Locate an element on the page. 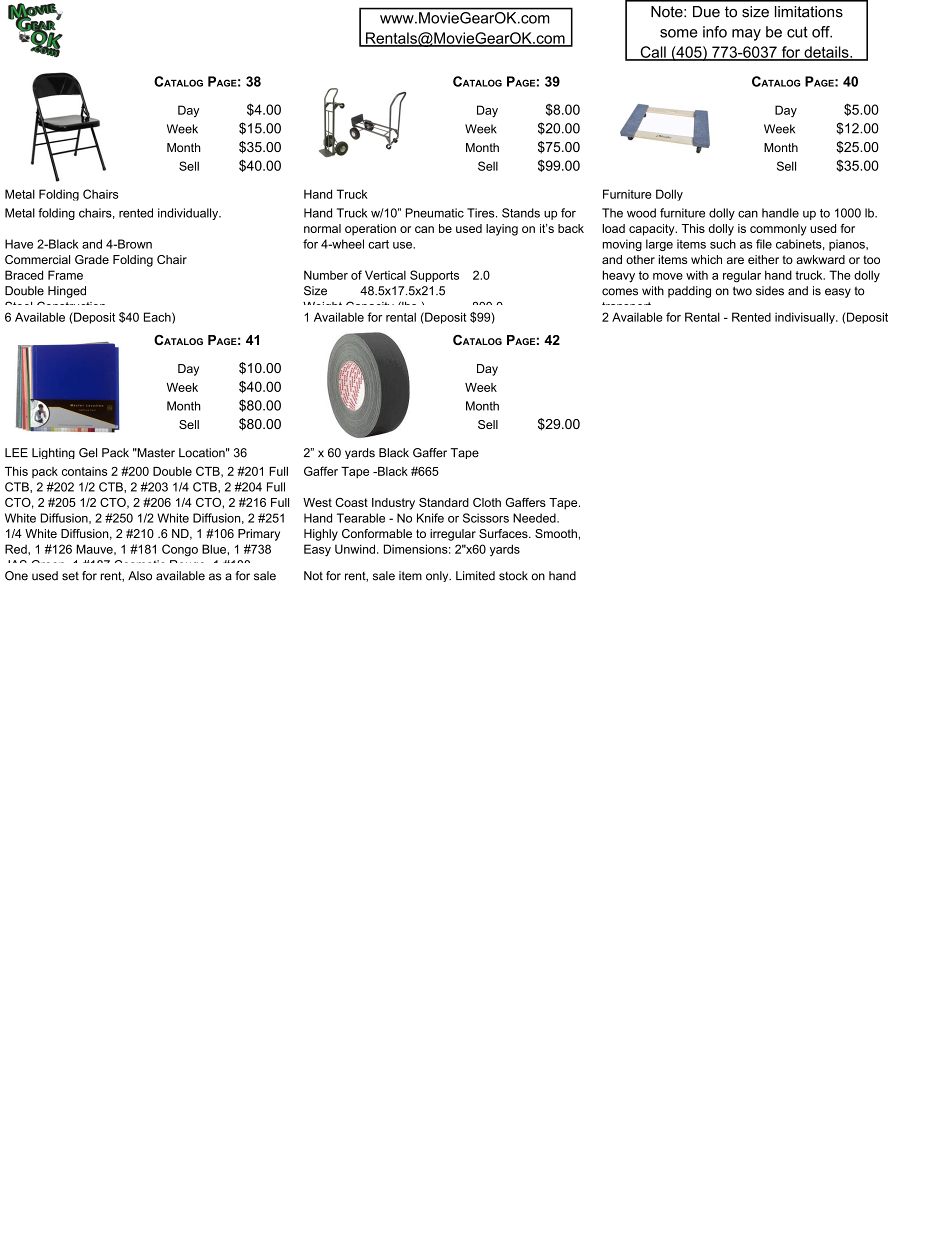  Cosmetic is located at coordinates (139, 566).
